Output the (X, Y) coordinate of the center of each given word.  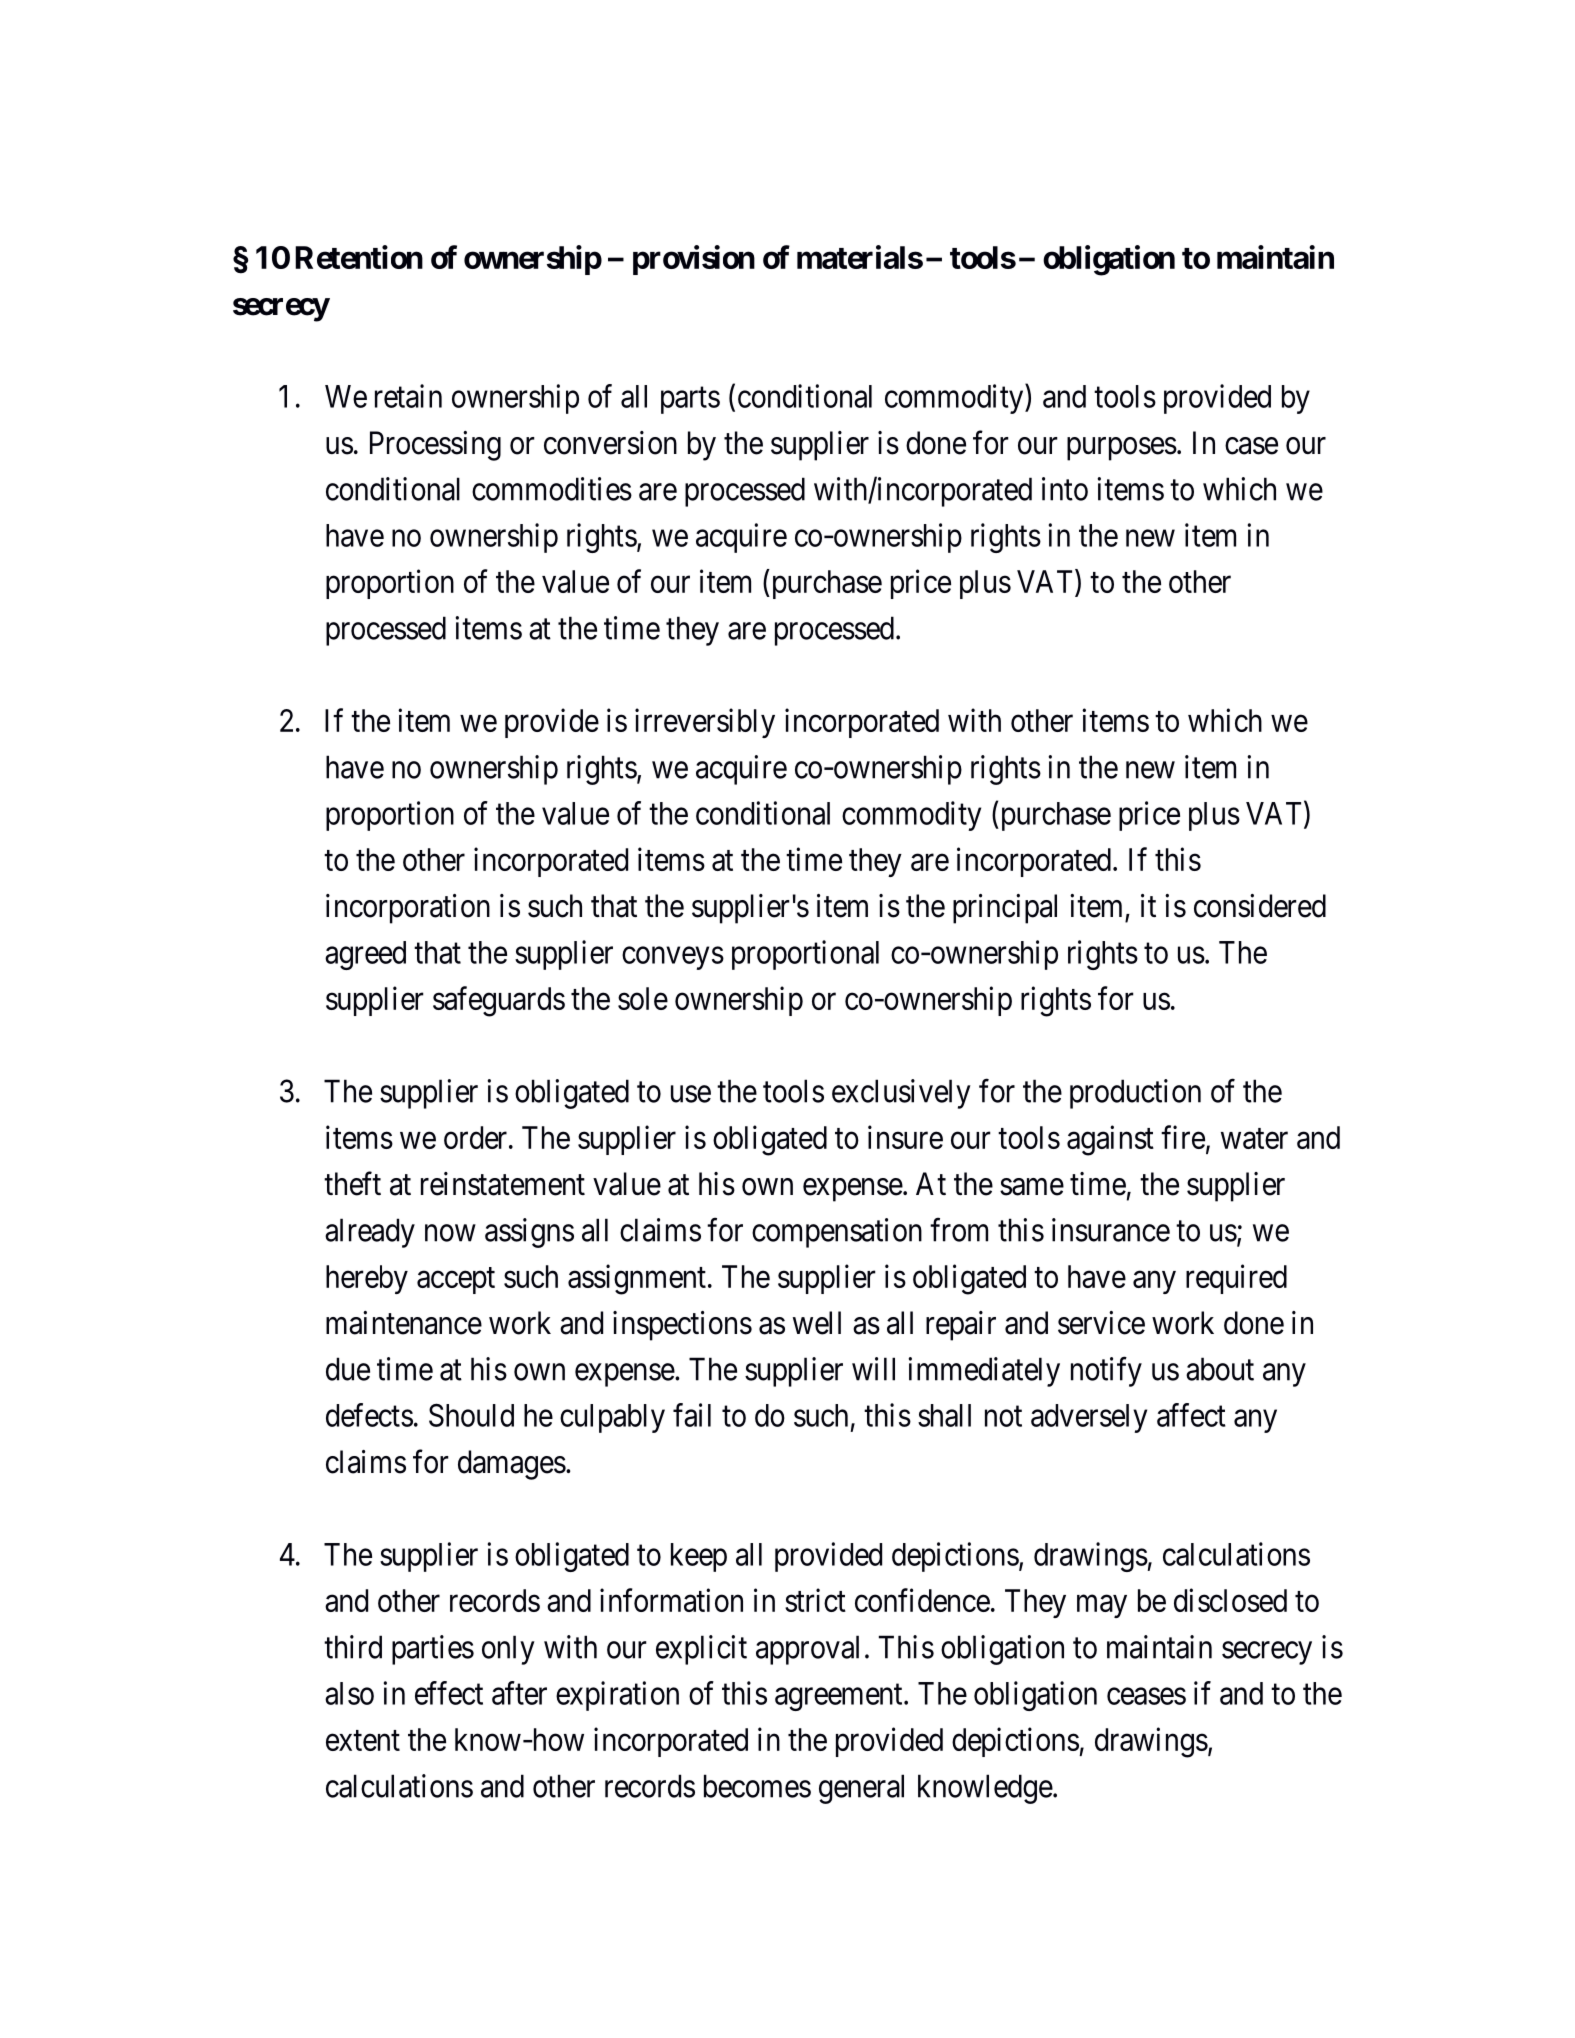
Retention (359, 257)
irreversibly (705, 723)
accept (456, 1280)
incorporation (408, 909)
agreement (840, 1697)
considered (1260, 906)
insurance (1111, 1230)
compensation (837, 1233)
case (1251, 446)
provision (694, 260)
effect (449, 1693)
